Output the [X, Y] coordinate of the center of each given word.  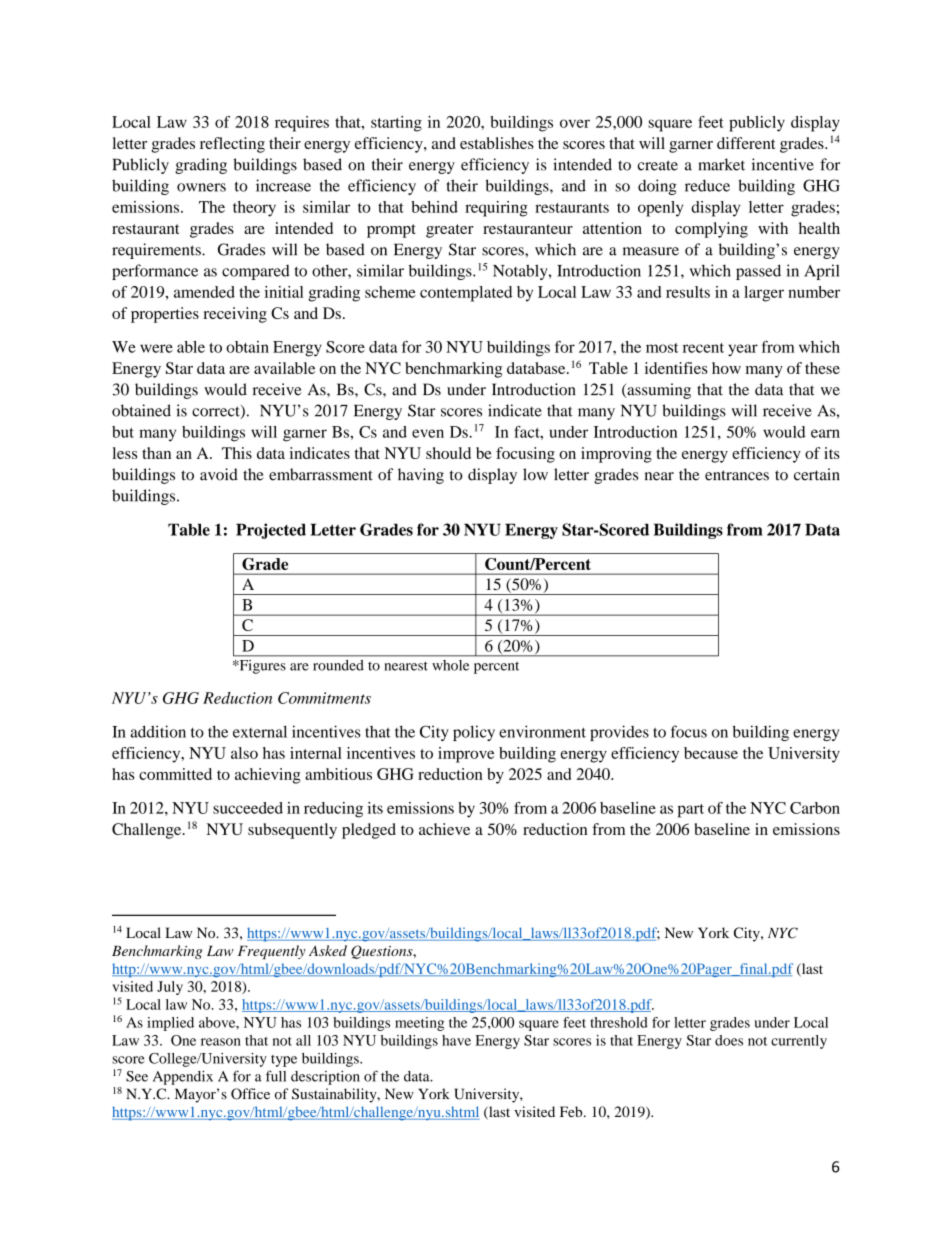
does [729, 1040]
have [456, 1040]
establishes [497, 143]
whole [450, 665]
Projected [271, 531]
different [746, 143]
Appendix [183, 1077]
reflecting [232, 145]
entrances [737, 475]
